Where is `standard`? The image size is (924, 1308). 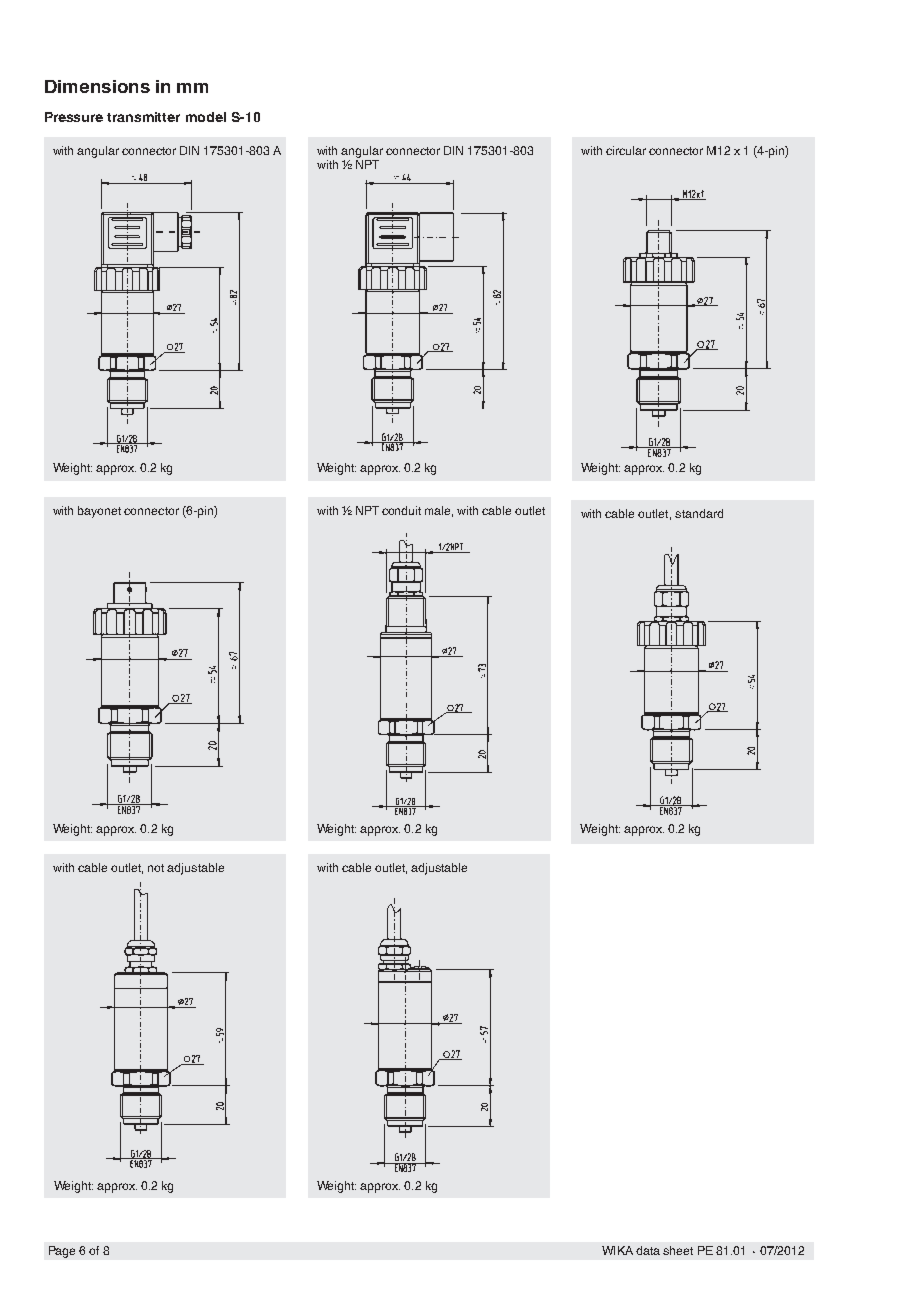 standard is located at coordinates (699, 513).
